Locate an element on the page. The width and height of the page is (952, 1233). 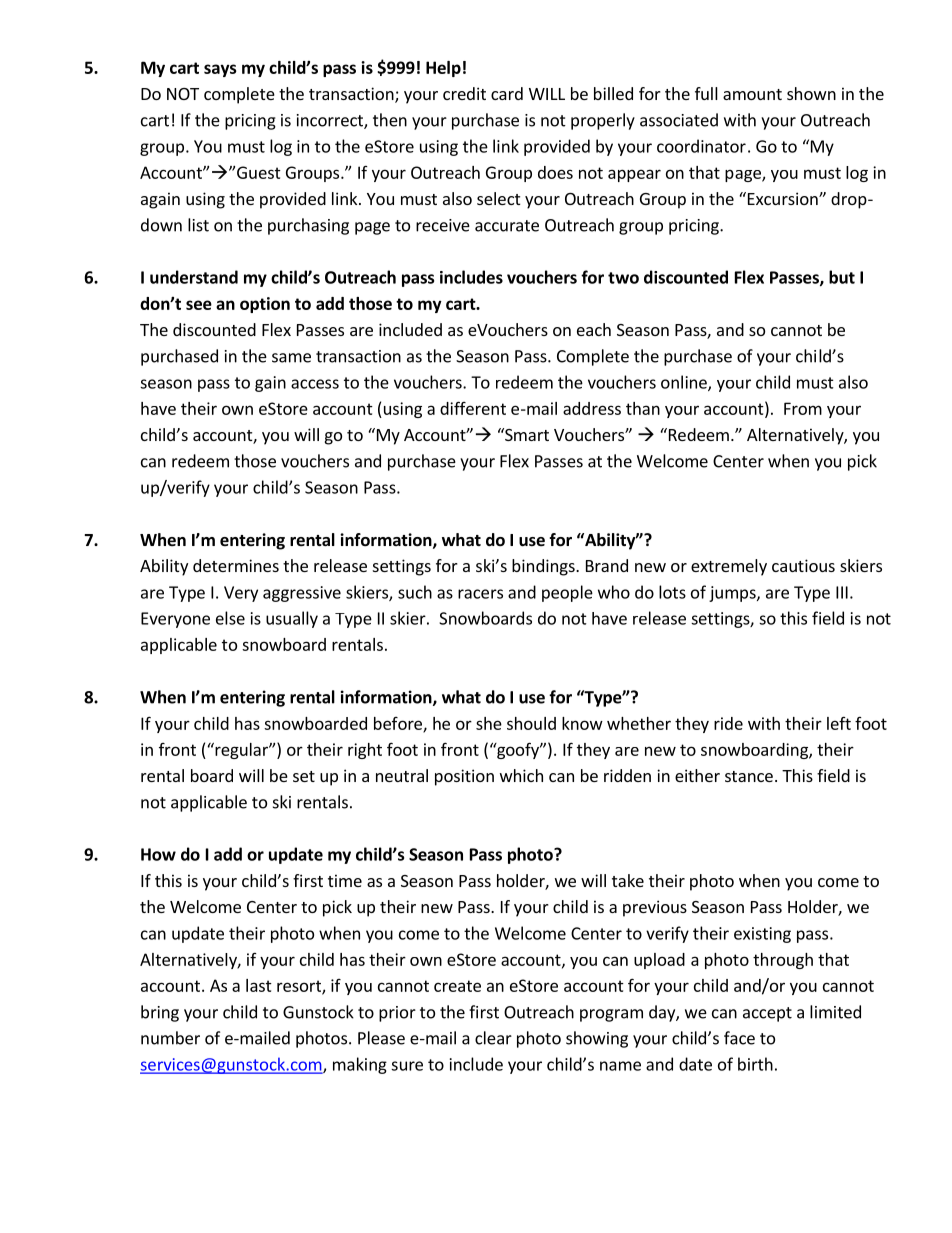
access is located at coordinates (315, 384).
